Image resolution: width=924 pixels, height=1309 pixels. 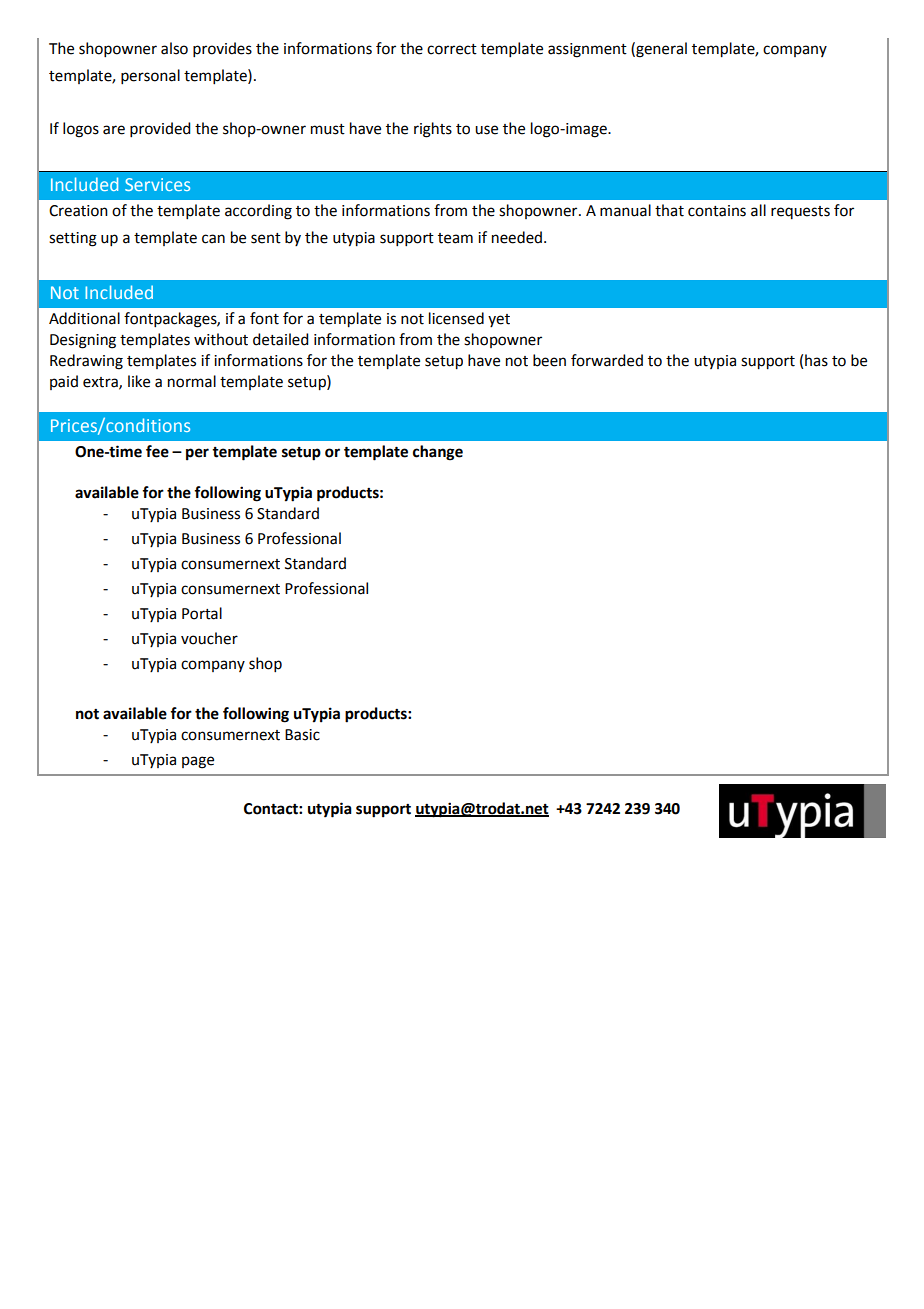 What do you see at coordinates (150, 76) in the screenshot?
I see `personal` at bounding box center [150, 76].
